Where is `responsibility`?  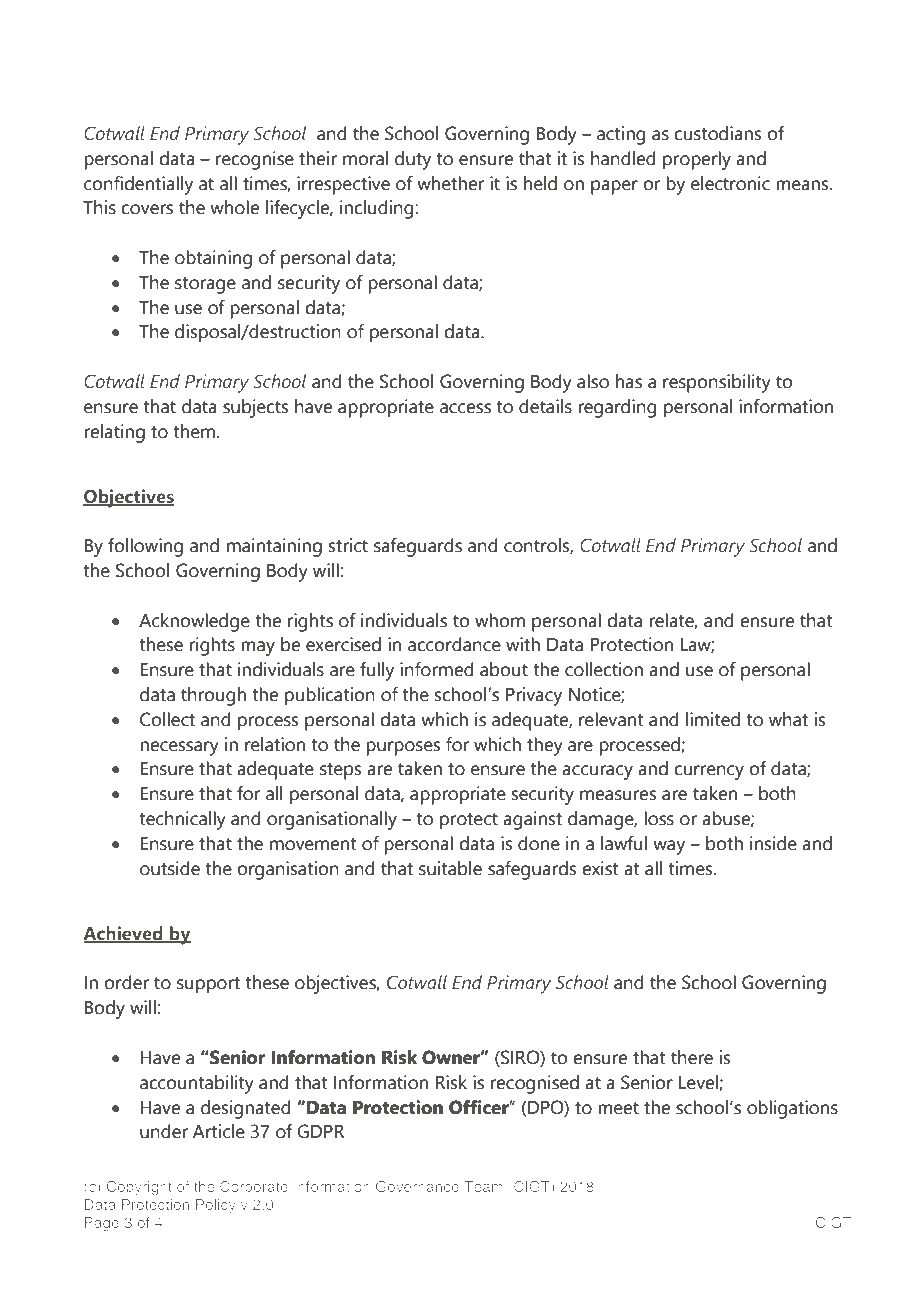
responsibility is located at coordinates (717, 383).
